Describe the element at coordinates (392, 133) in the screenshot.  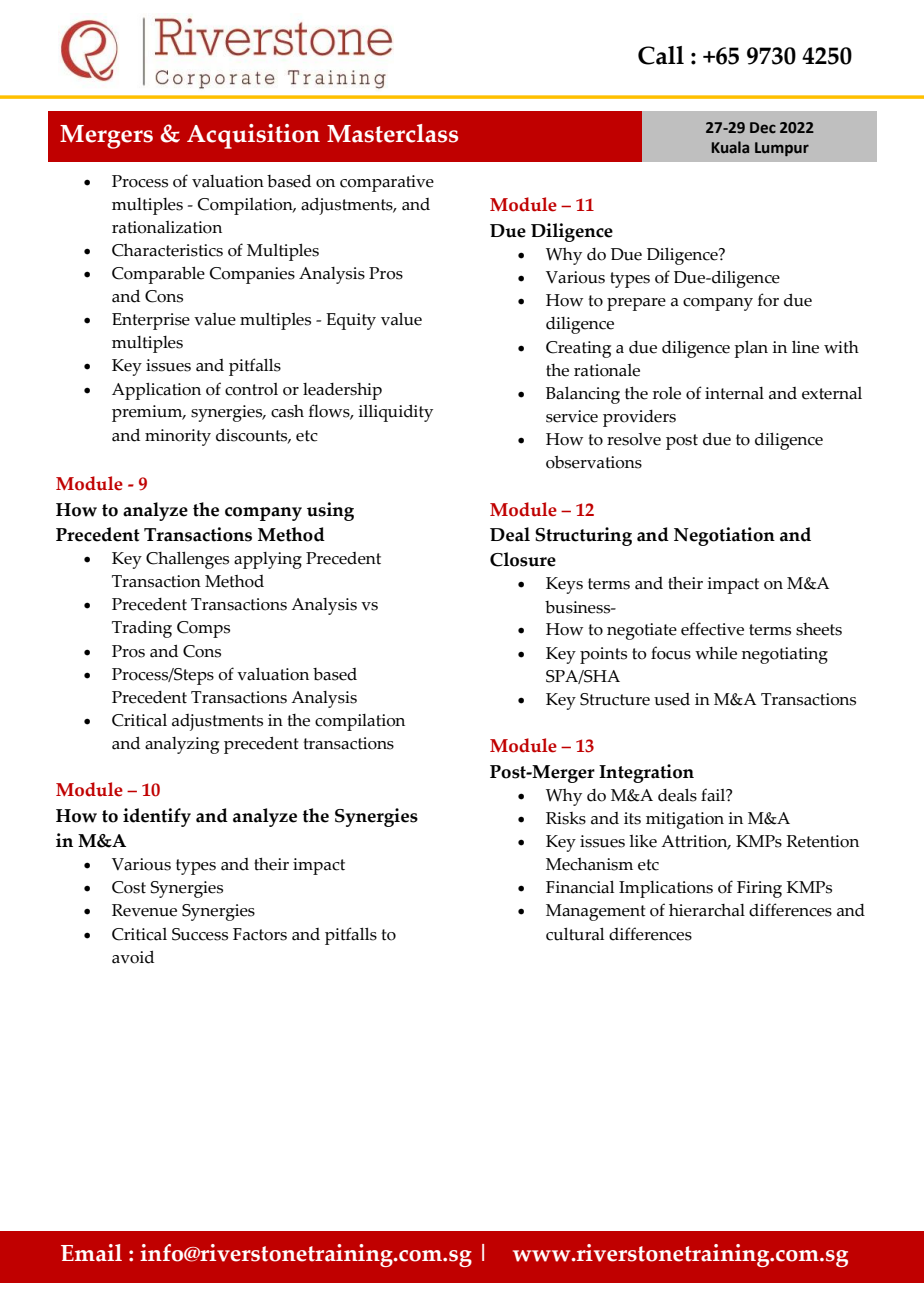
I see `Masterclass` at that location.
